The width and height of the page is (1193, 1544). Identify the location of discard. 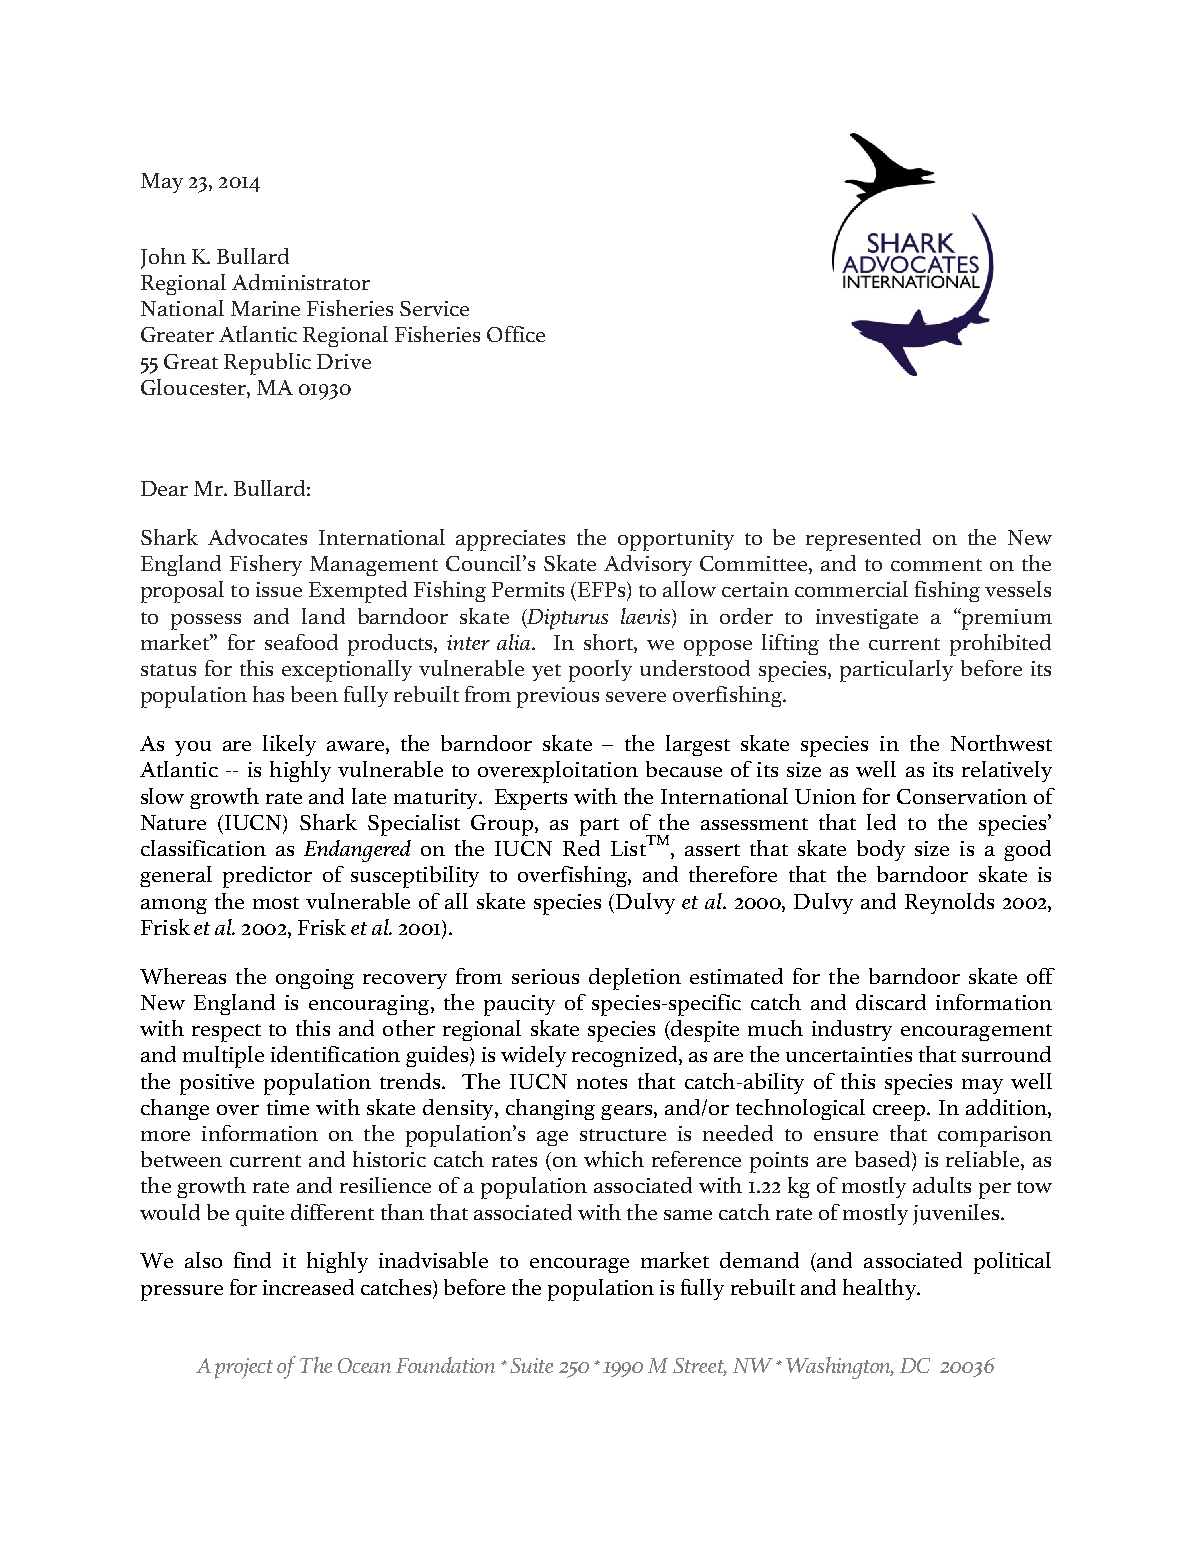
(891, 1002).
